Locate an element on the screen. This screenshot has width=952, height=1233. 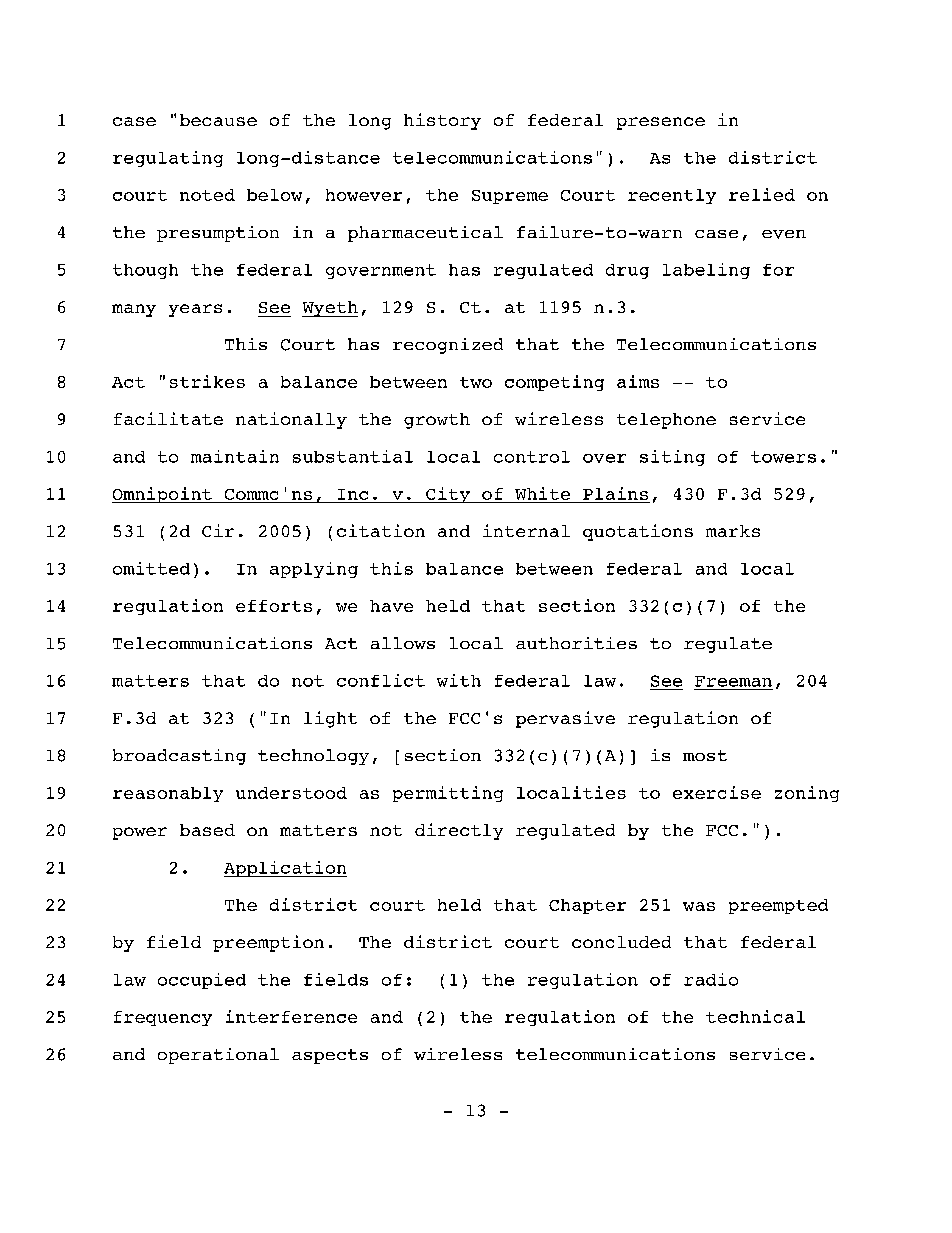
history is located at coordinates (442, 121).
